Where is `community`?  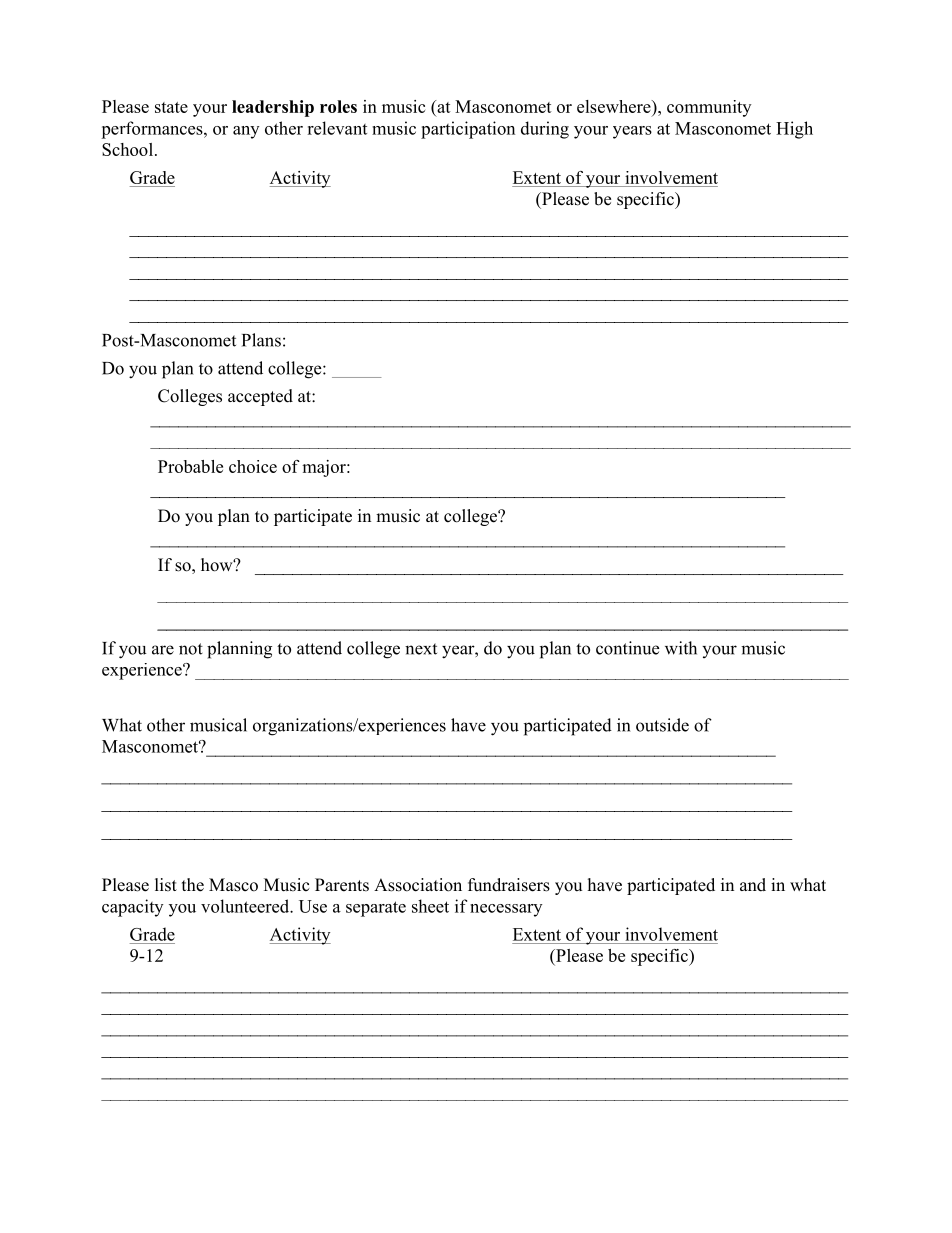
community is located at coordinates (709, 108).
